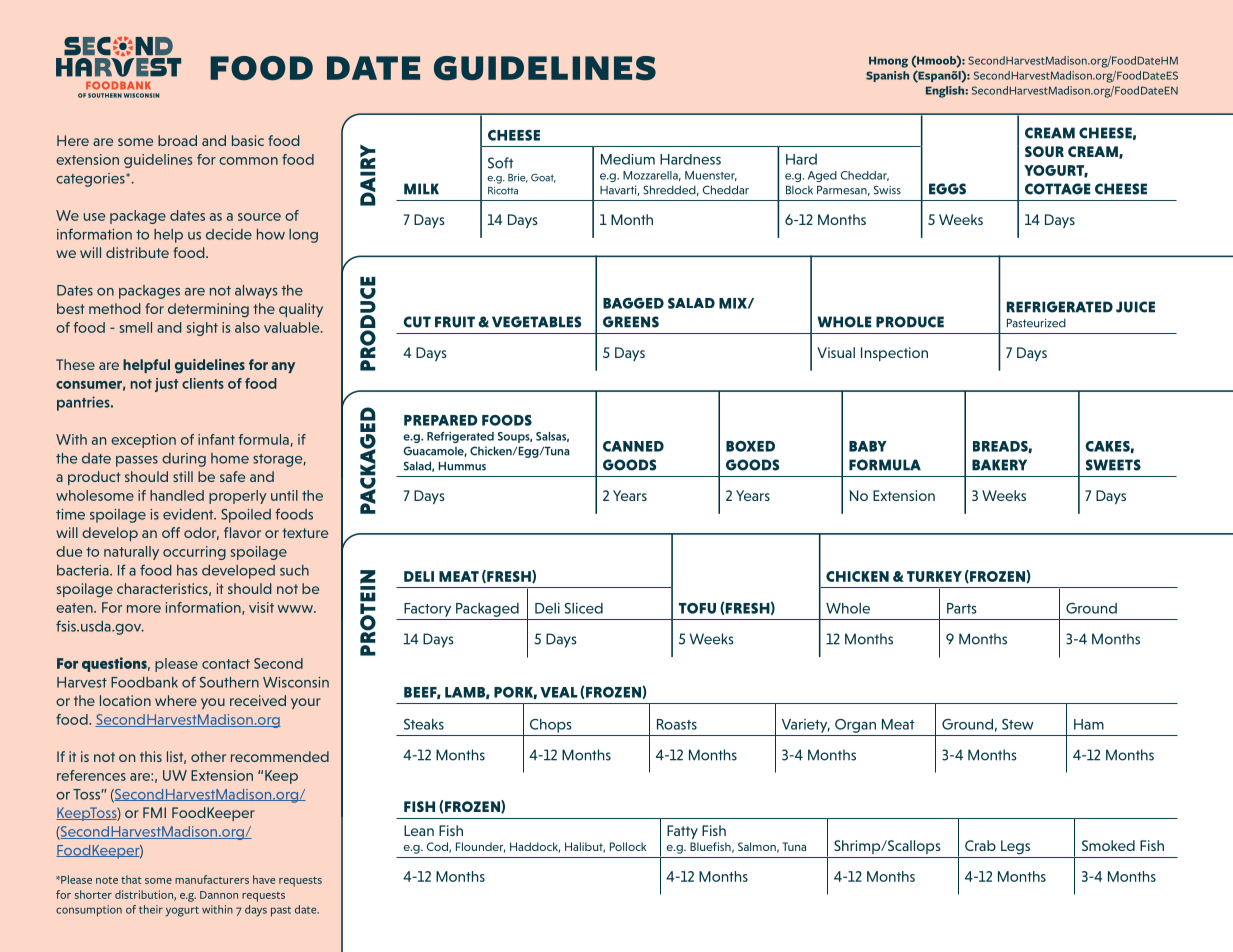 This screenshot has height=952, width=1233. What do you see at coordinates (633, 446) in the screenshot?
I see `CANNED` at bounding box center [633, 446].
